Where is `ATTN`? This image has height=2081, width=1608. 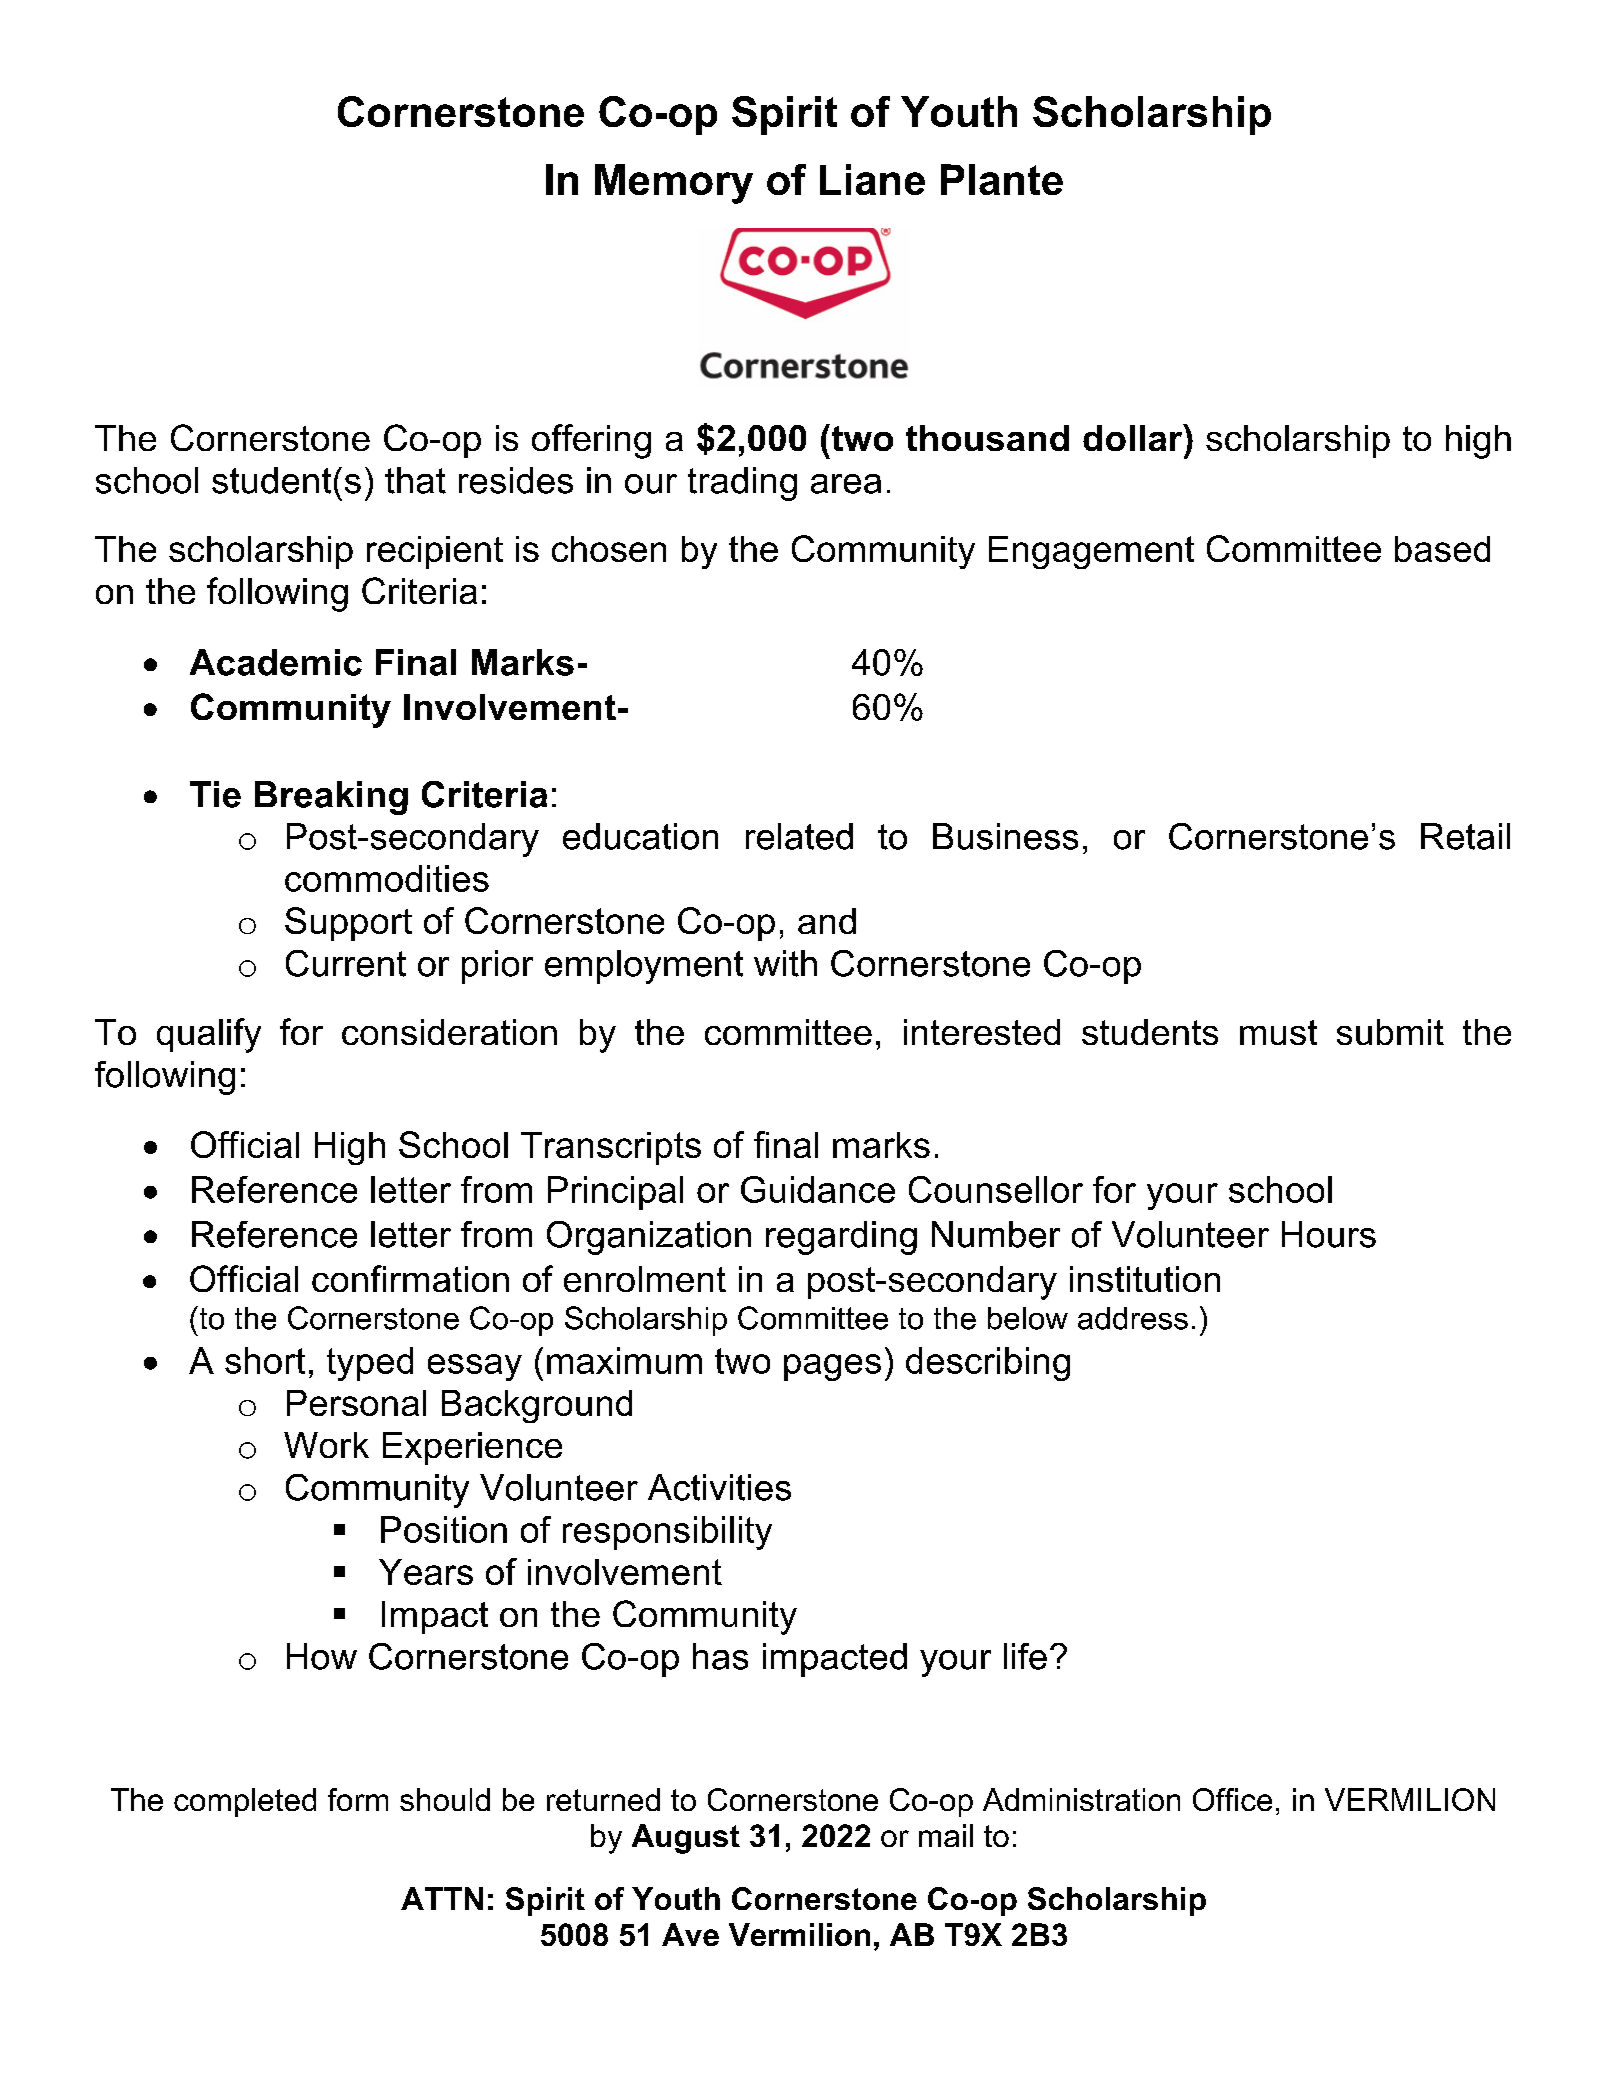 ATTN is located at coordinates (442, 1898).
